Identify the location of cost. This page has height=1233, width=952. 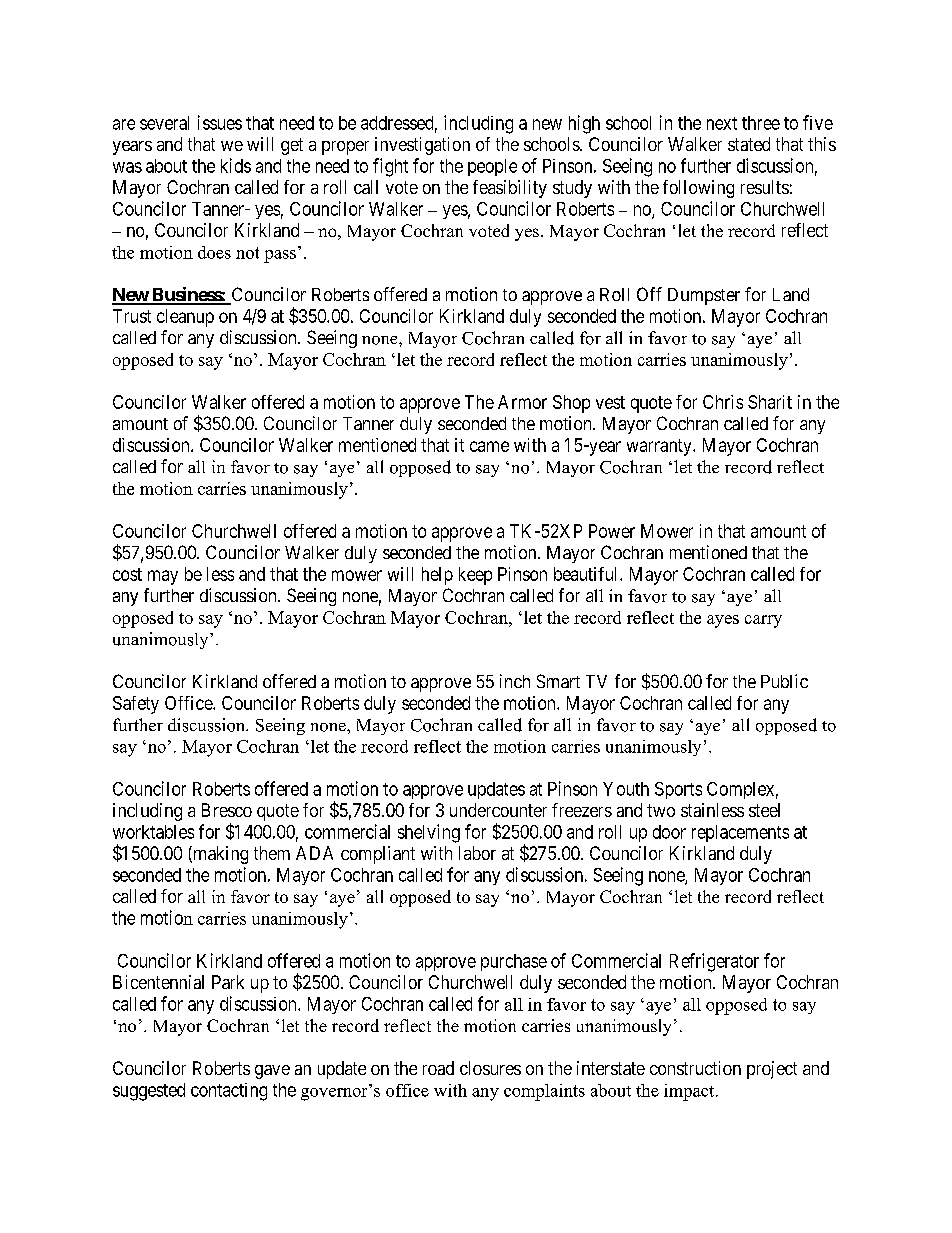
(127, 574).
